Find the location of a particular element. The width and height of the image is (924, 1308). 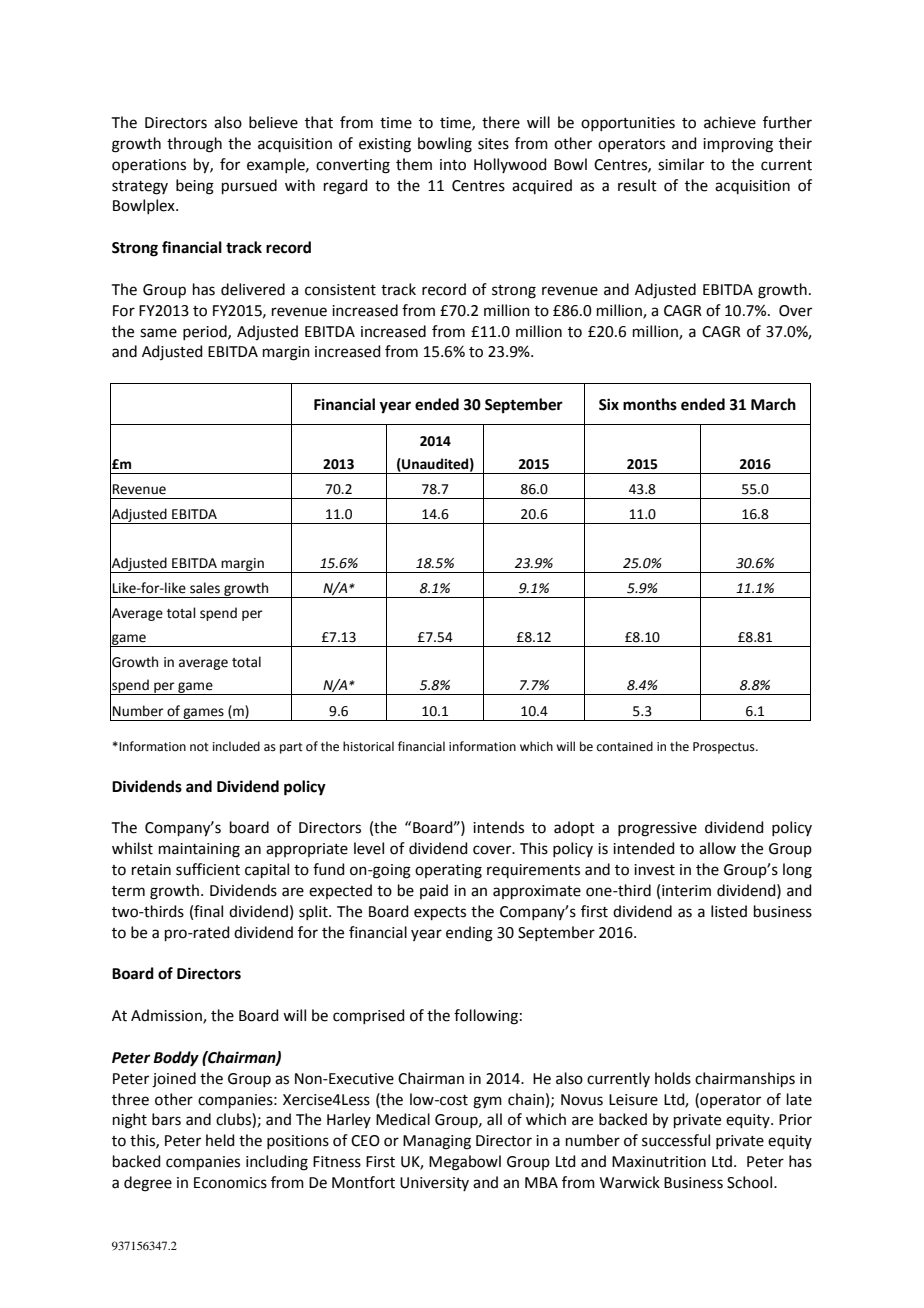

through is located at coordinates (194, 145).
